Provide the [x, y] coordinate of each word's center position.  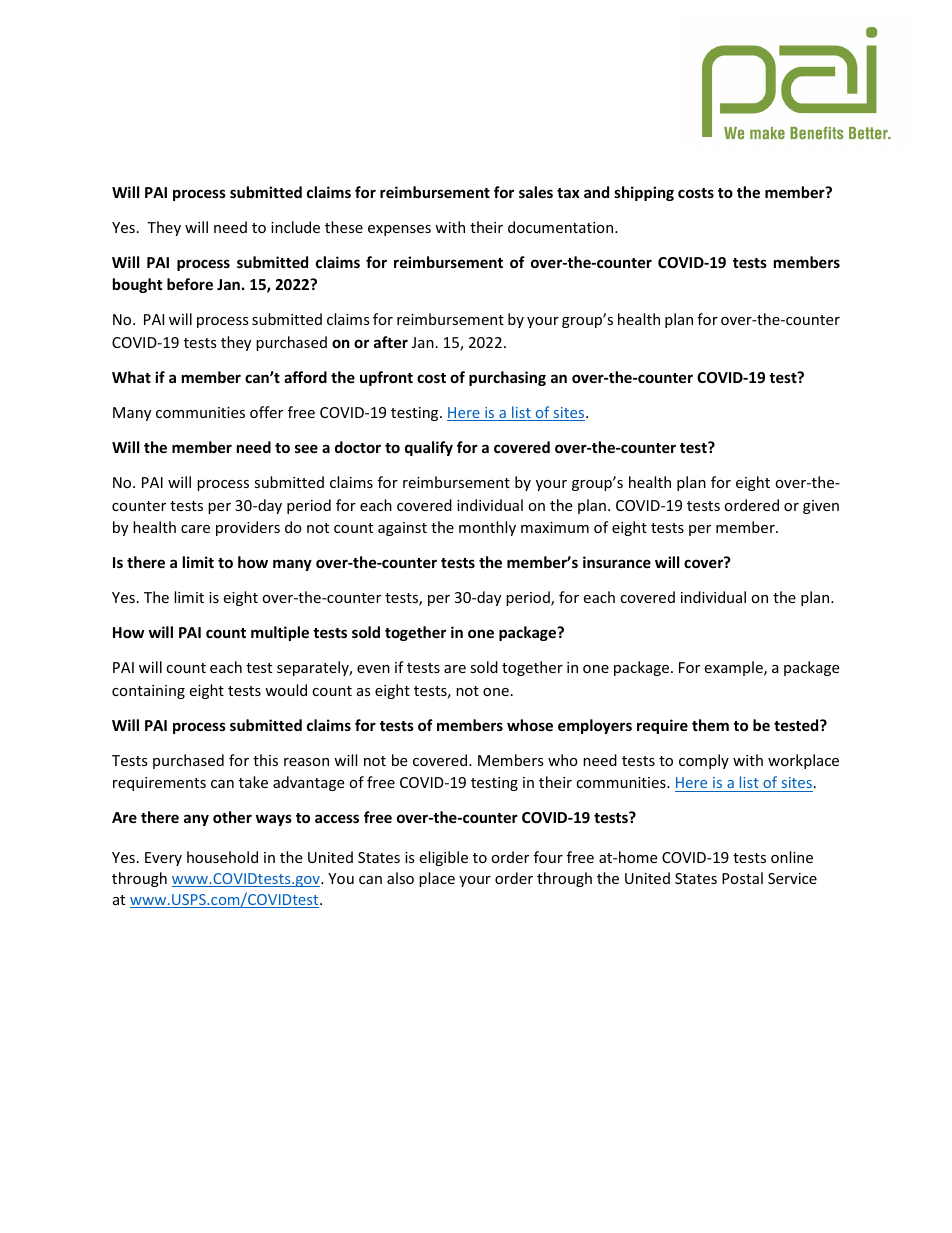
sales [536, 192]
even [373, 669]
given [821, 507]
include [295, 227]
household [222, 857]
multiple [280, 633]
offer [266, 412]
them [710, 725]
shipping [644, 193]
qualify [429, 448]
